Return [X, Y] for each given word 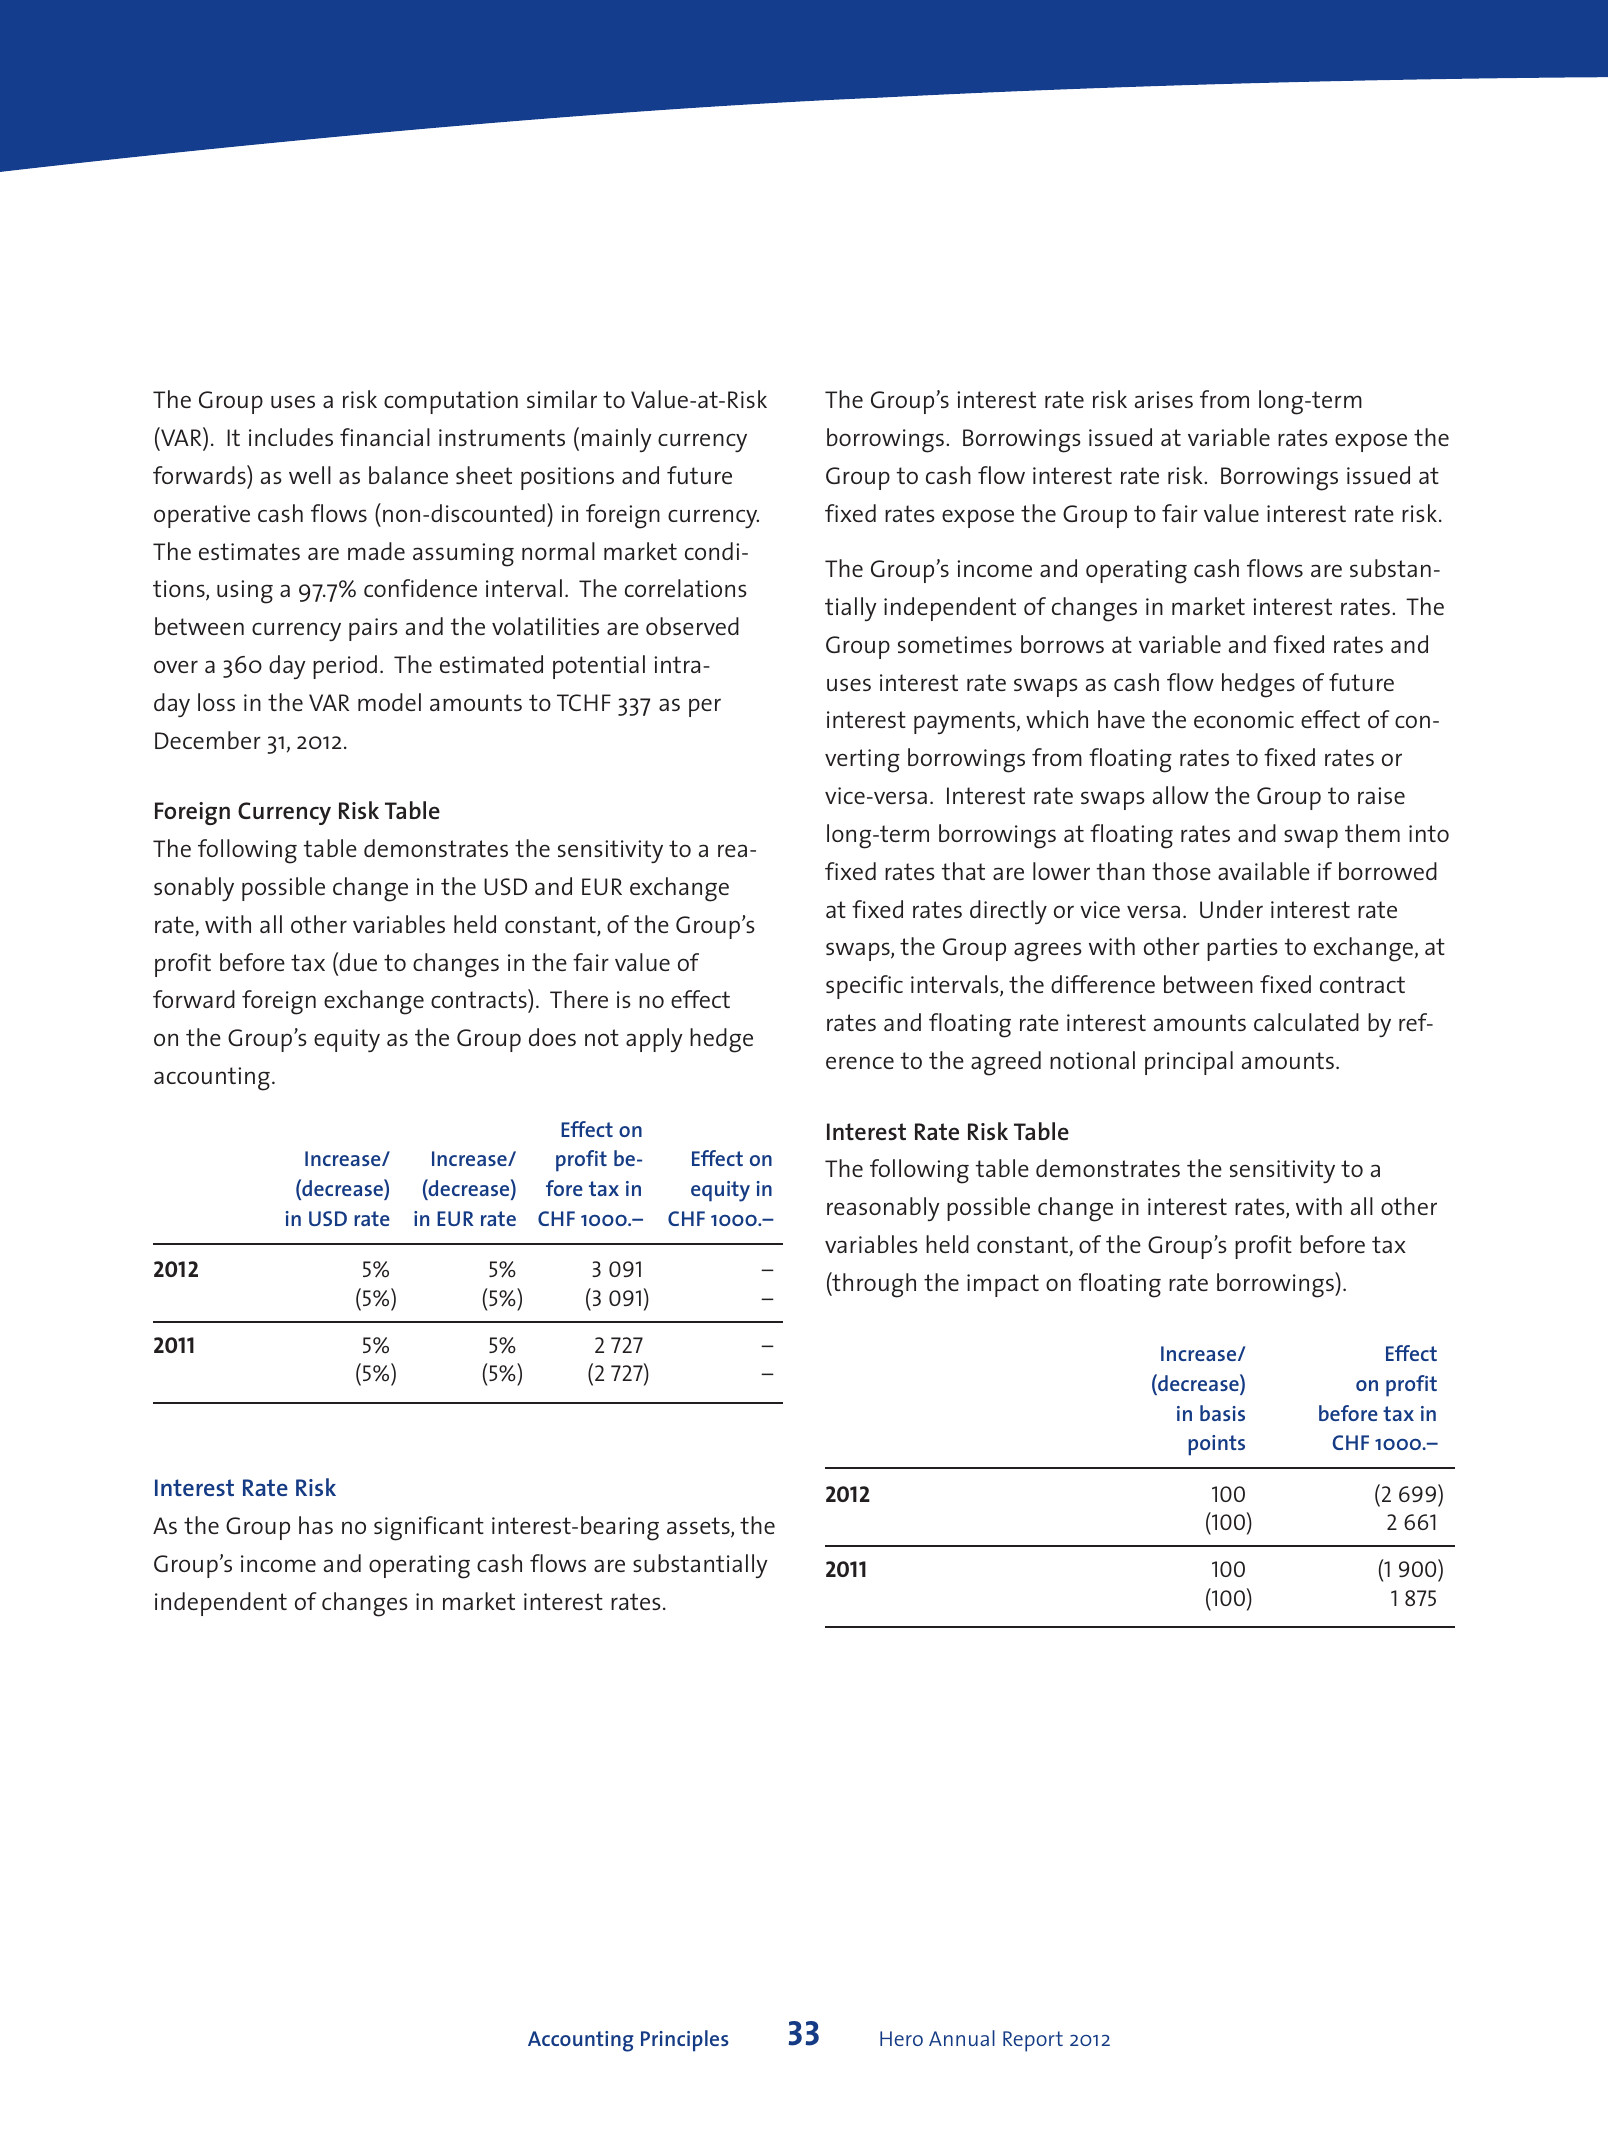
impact [1003, 1285]
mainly [617, 440]
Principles [685, 2041]
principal [1189, 1063]
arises [1163, 399]
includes [291, 437]
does [552, 1037]
